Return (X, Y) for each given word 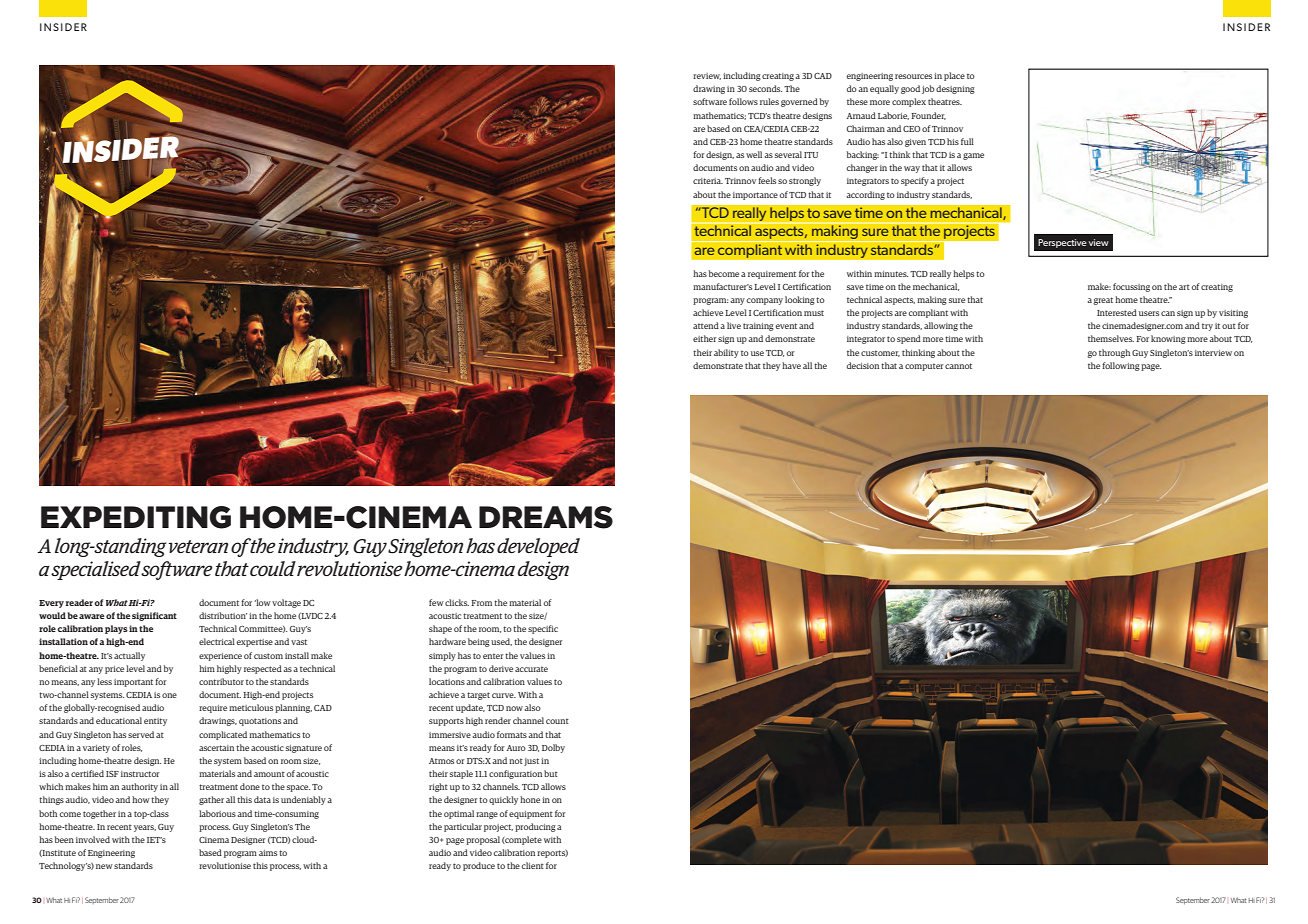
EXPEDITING (136, 517)
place (954, 76)
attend (706, 325)
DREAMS (546, 517)
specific (543, 629)
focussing (1131, 287)
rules (769, 101)
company (765, 301)
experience (220, 657)
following (1121, 366)
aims (268, 853)
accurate (531, 669)
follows (743, 101)
